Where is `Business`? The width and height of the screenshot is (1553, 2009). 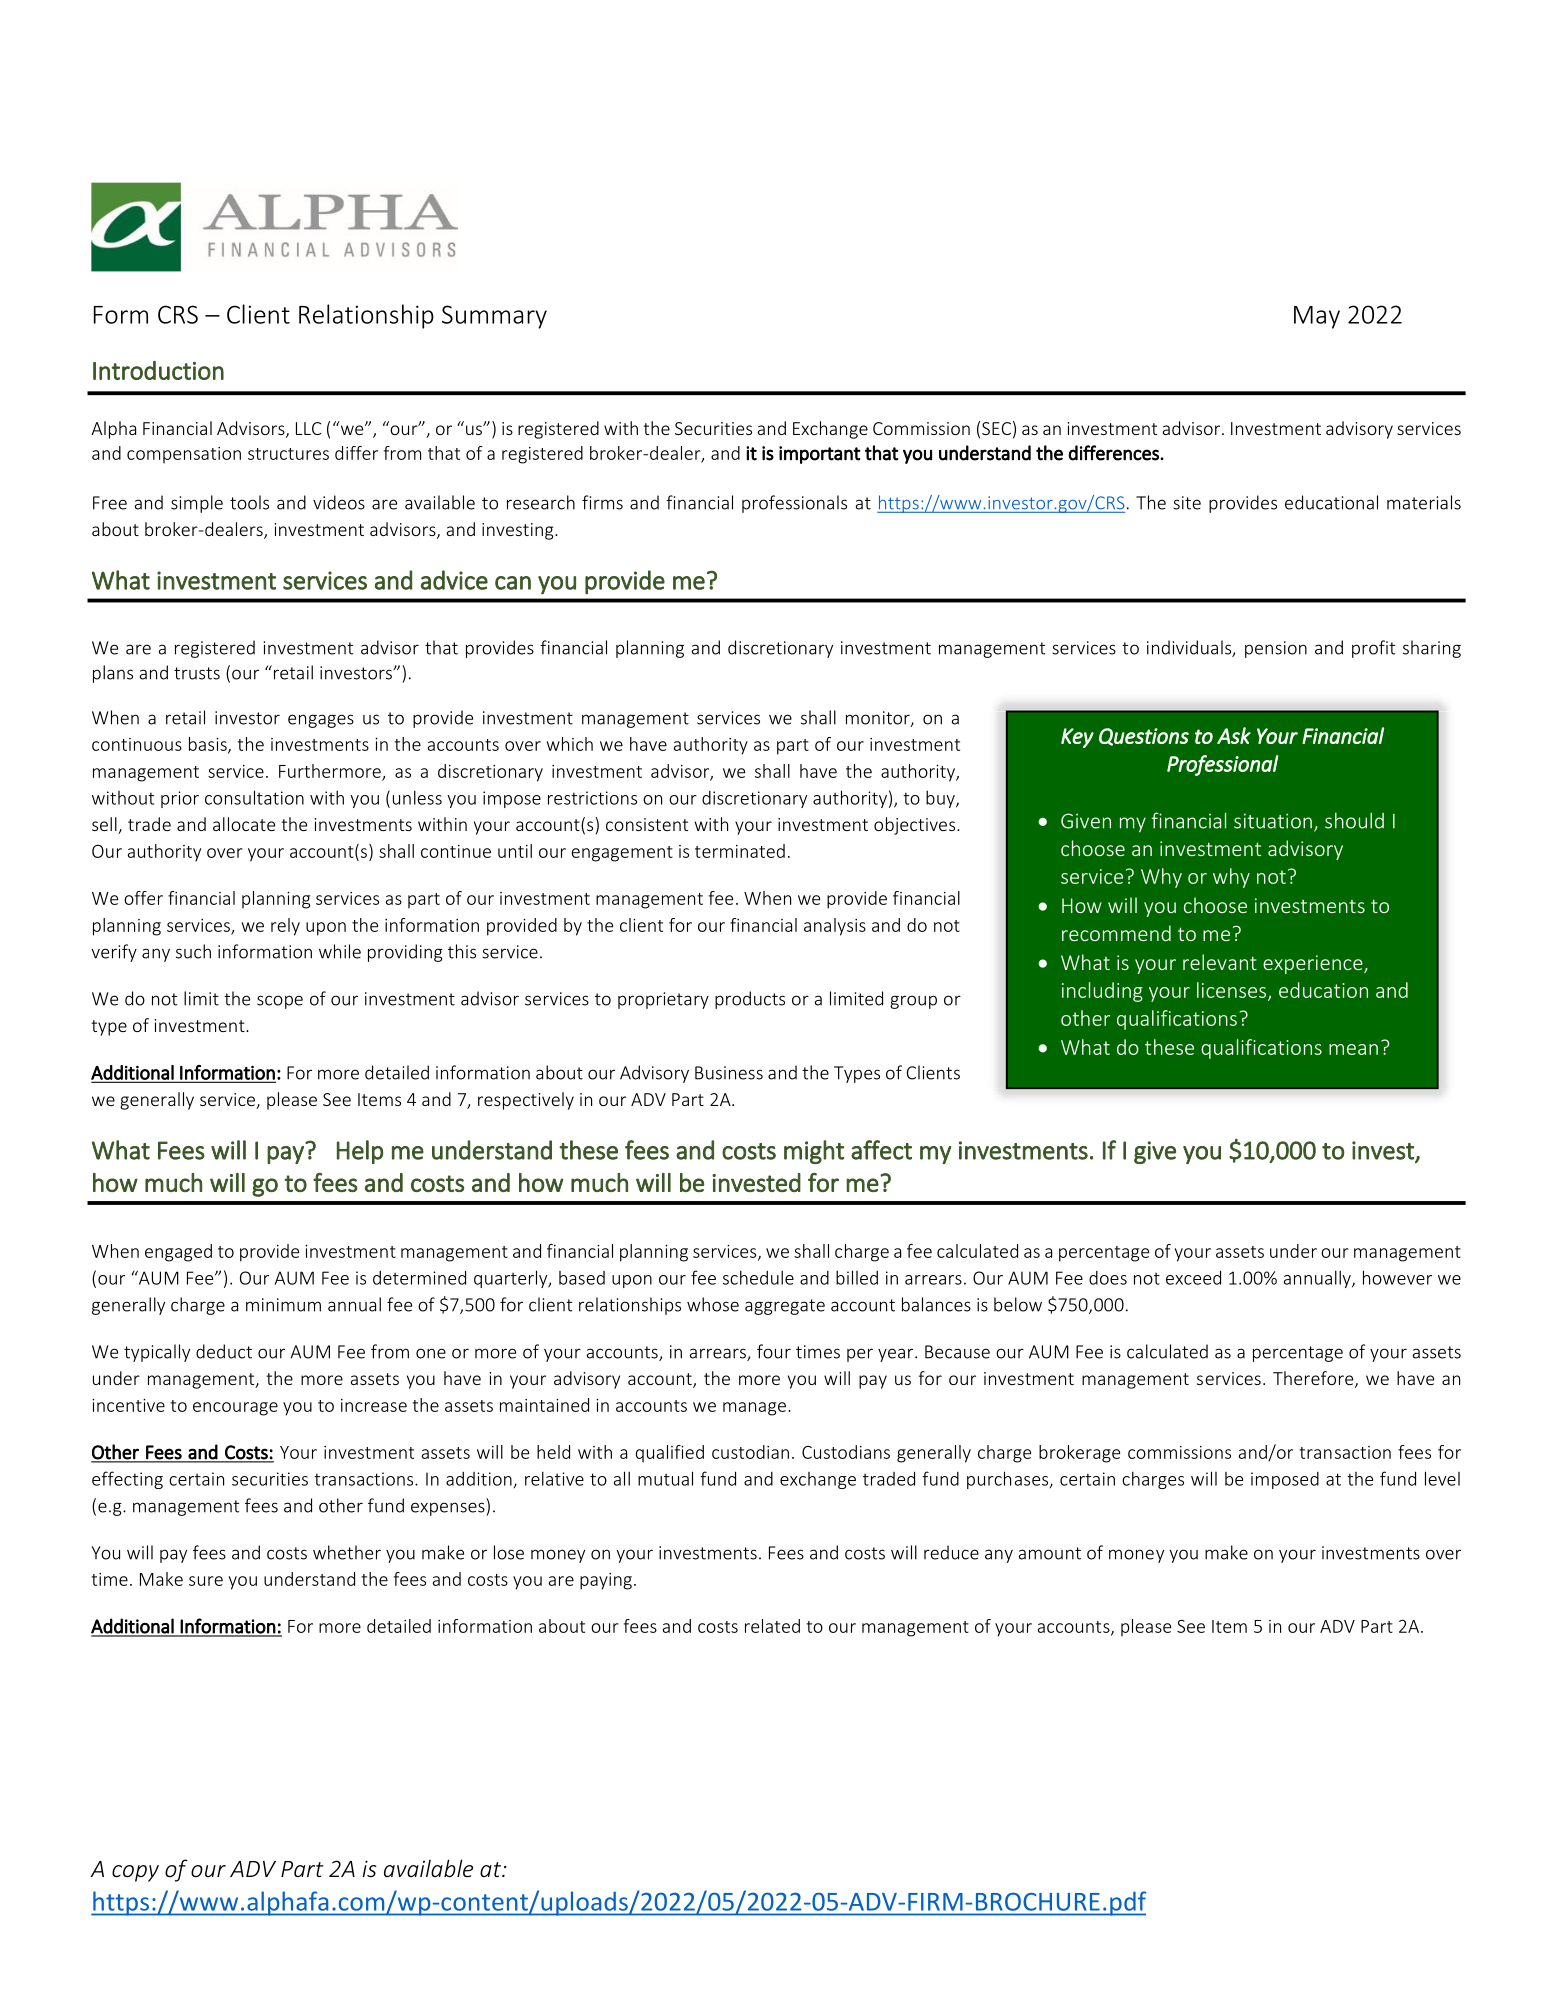 Business is located at coordinates (729, 1073).
